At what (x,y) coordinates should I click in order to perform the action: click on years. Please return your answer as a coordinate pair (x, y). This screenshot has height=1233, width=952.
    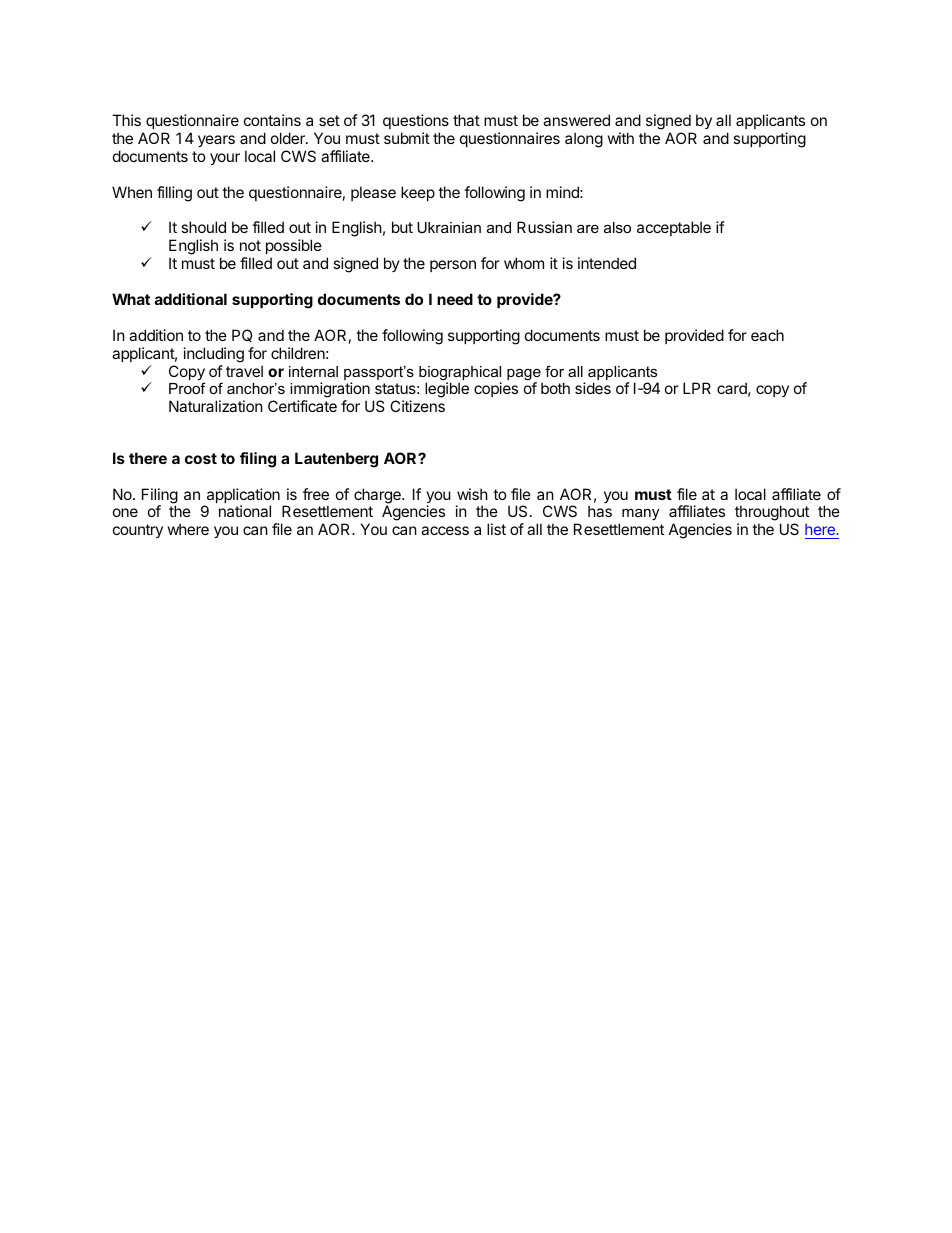
    Looking at the image, I should click on (216, 141).
